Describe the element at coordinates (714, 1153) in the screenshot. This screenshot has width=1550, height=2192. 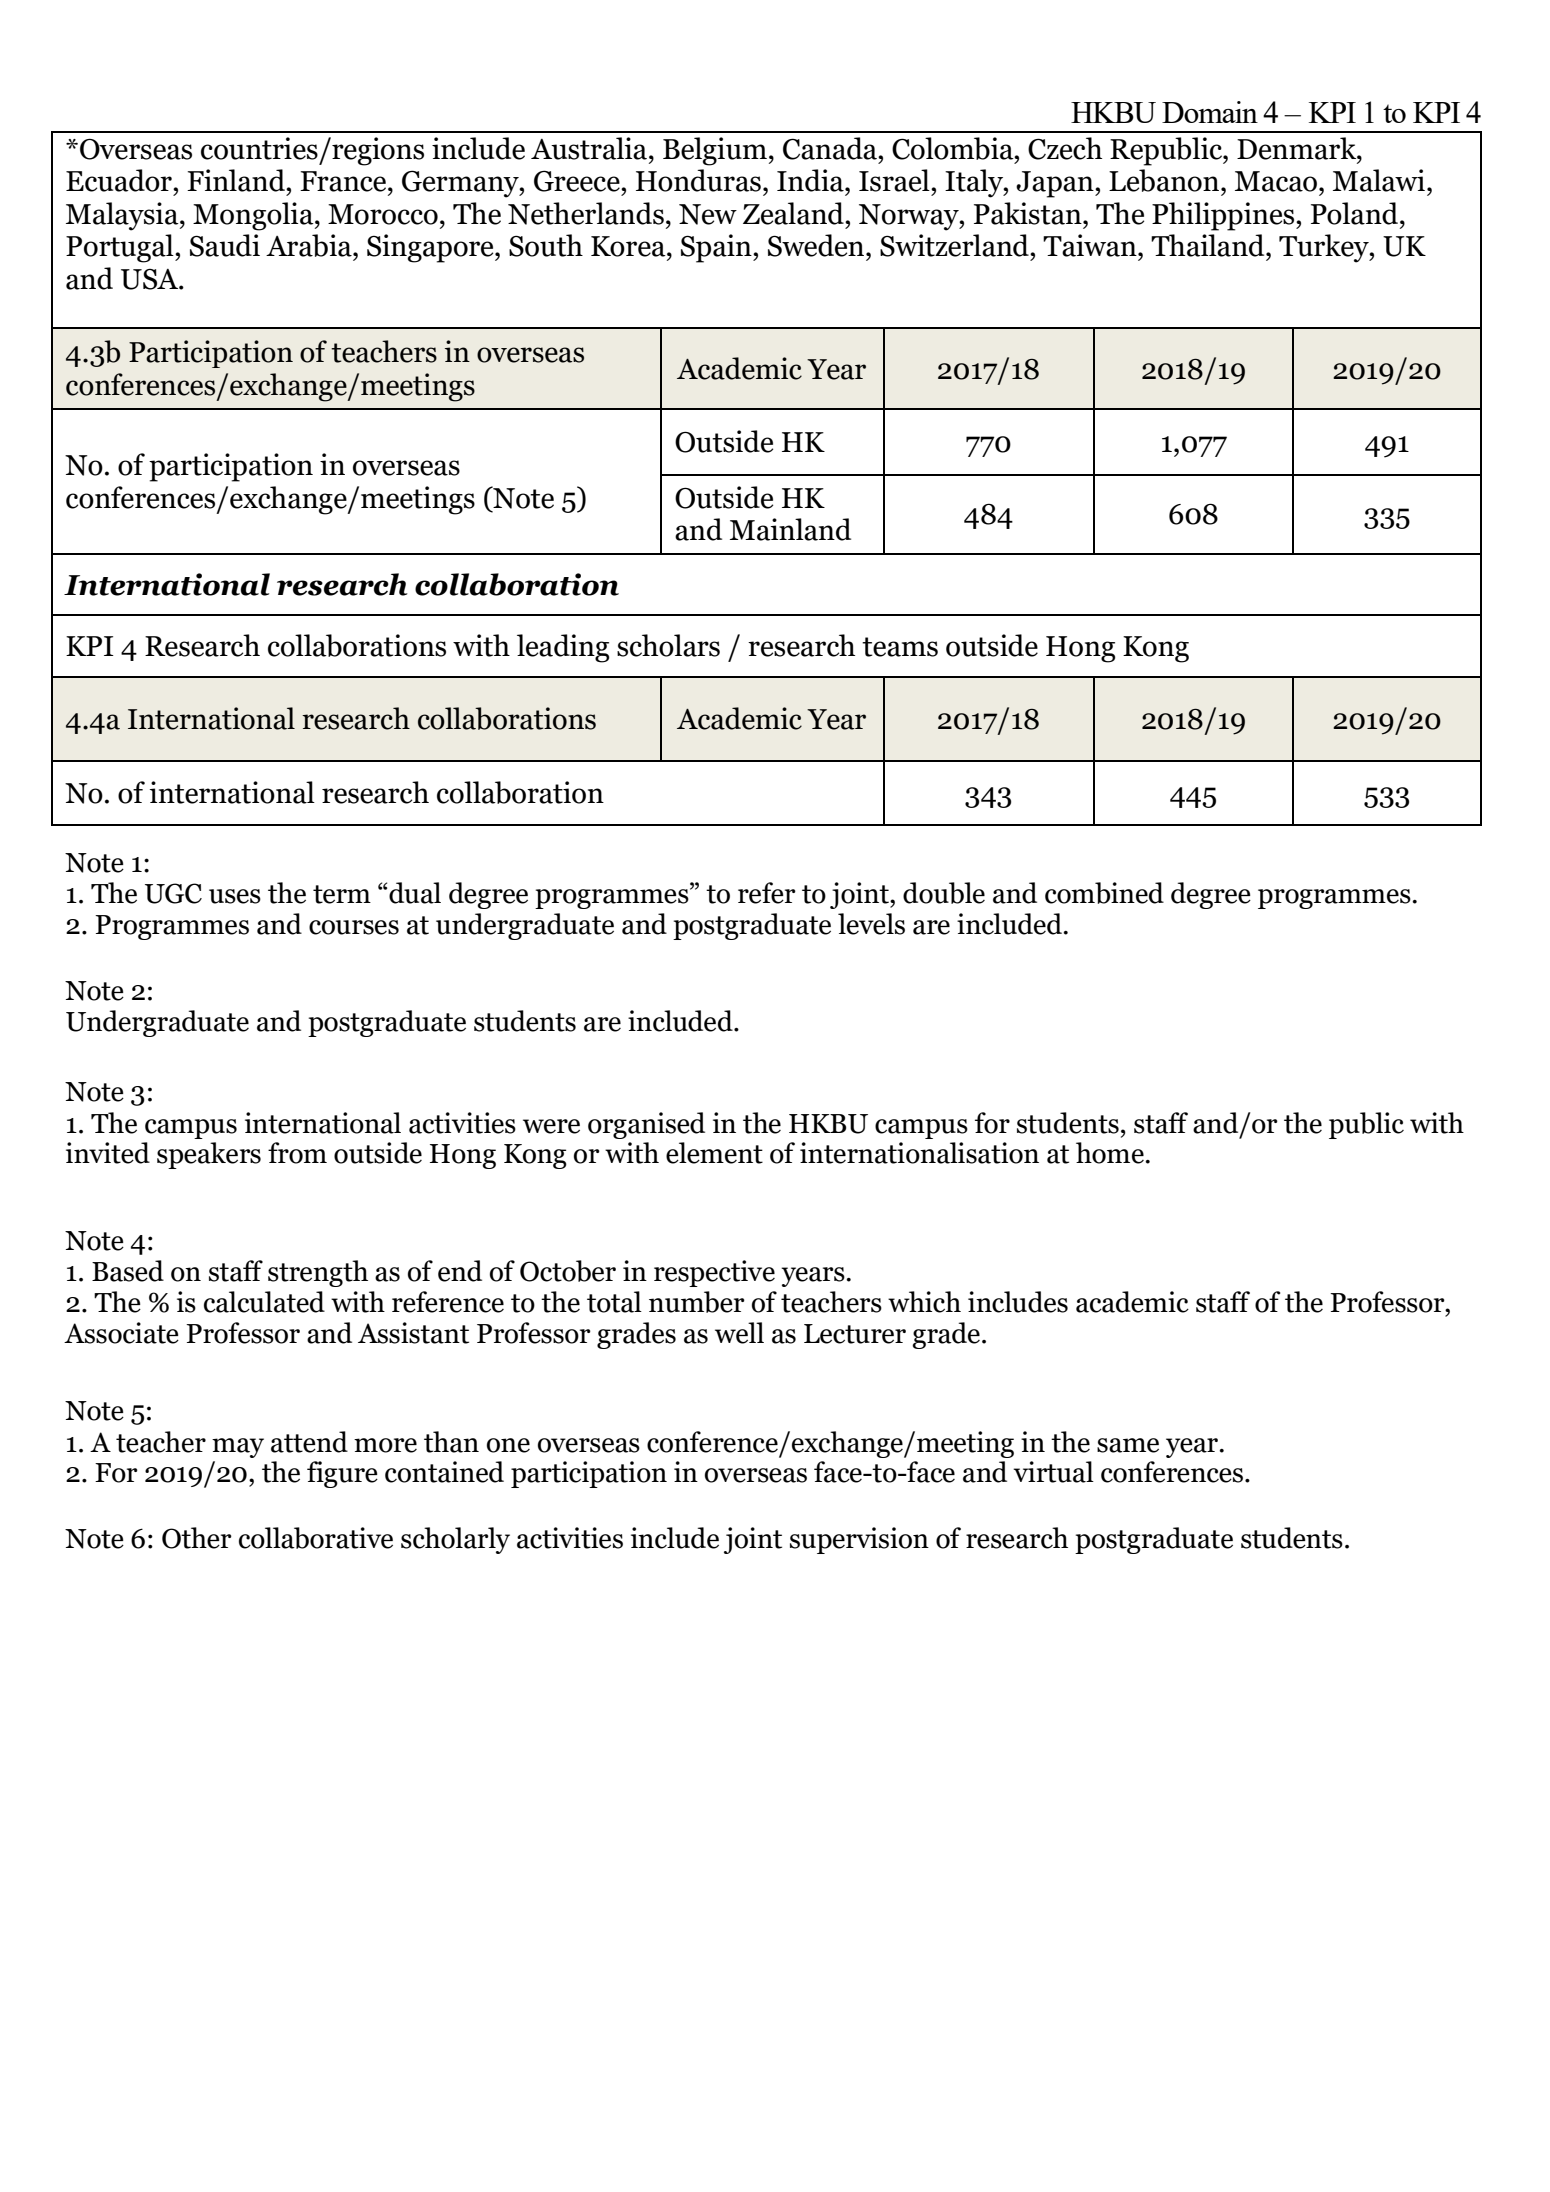
I see `element` at that location.
